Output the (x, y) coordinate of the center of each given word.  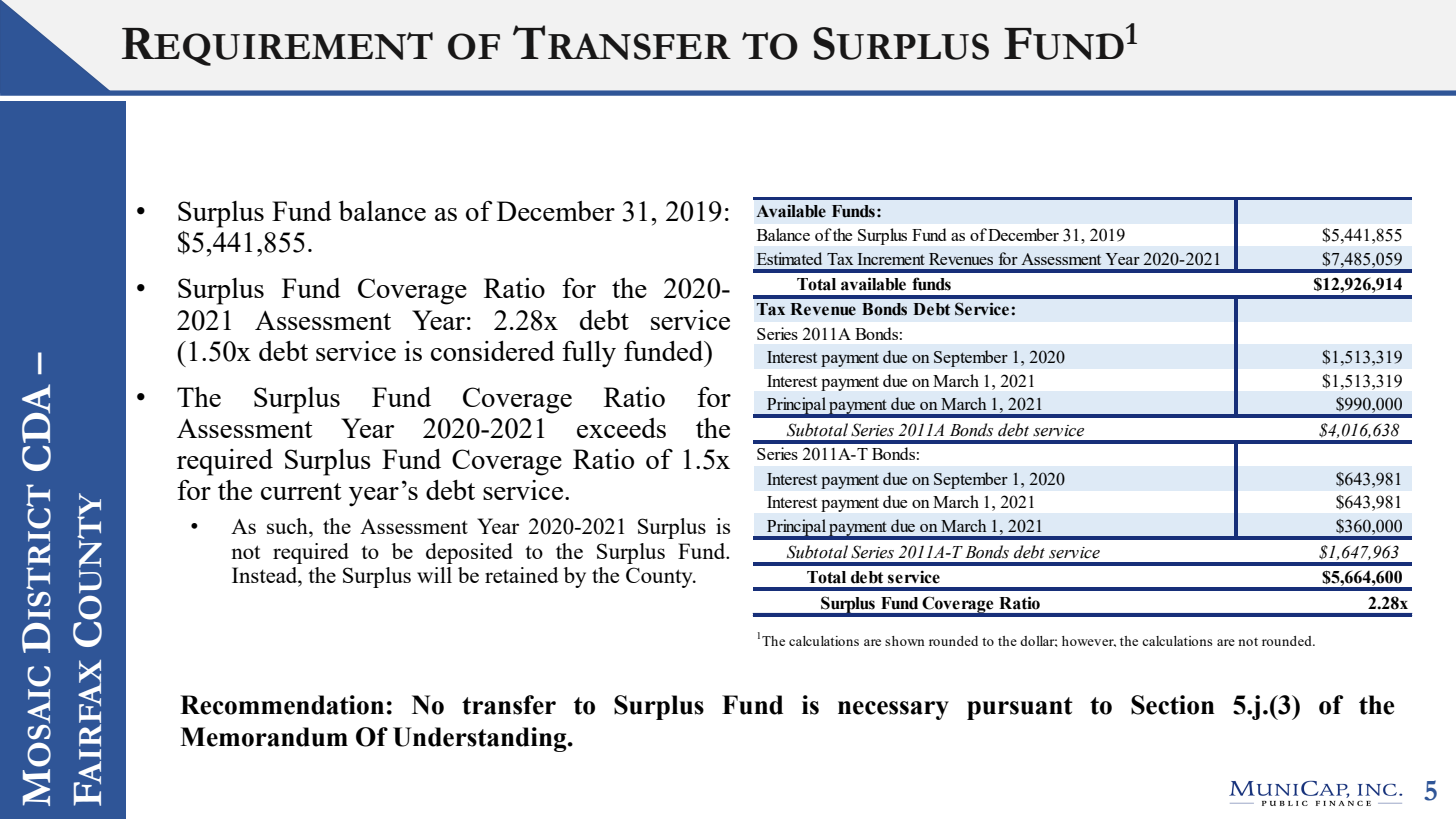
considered (493, 351)
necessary (893, 710)
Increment (891, 259)
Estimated (789, 258)
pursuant (1020, 708)
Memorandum (264, 737)
